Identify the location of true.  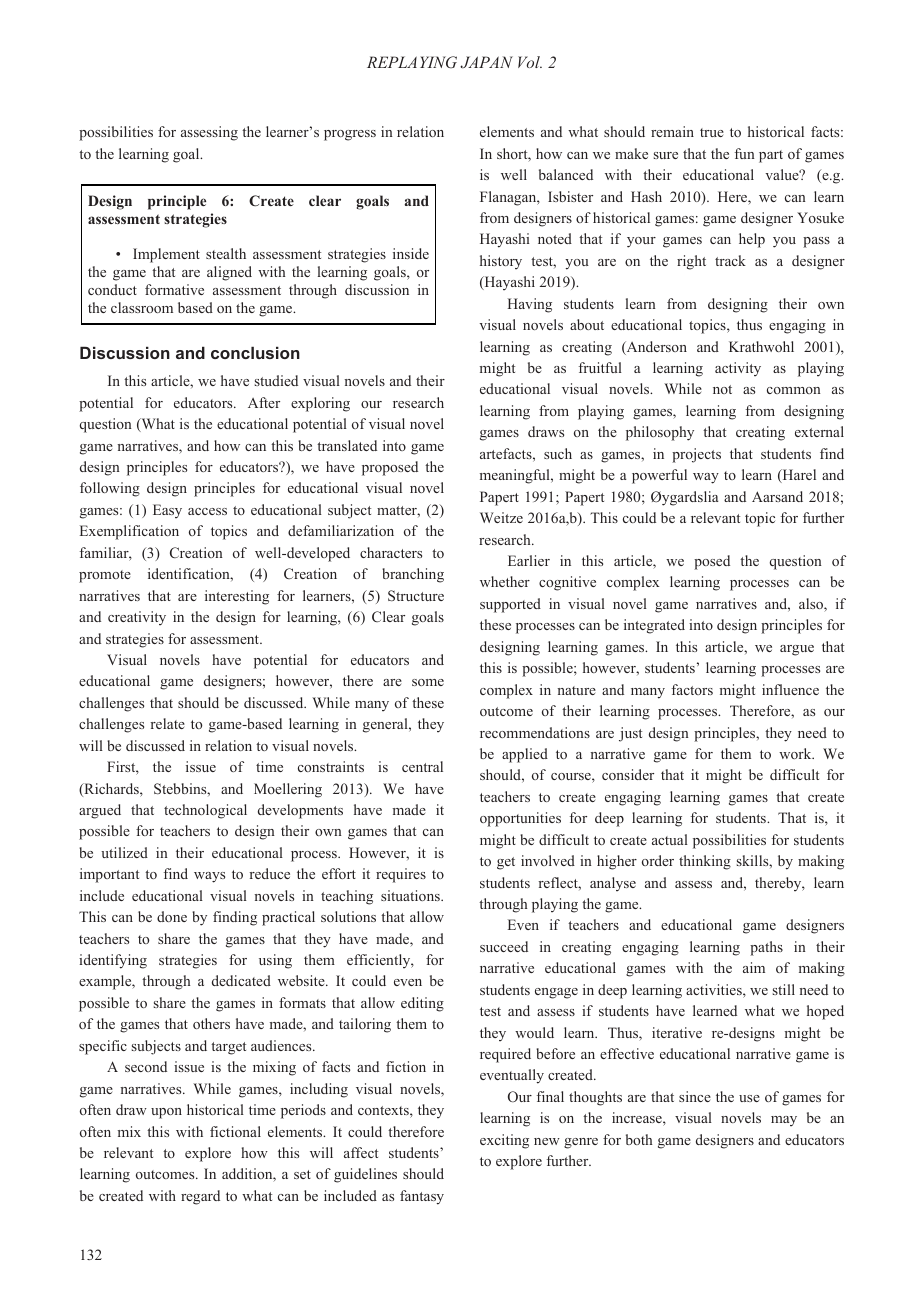
(712, 132).
